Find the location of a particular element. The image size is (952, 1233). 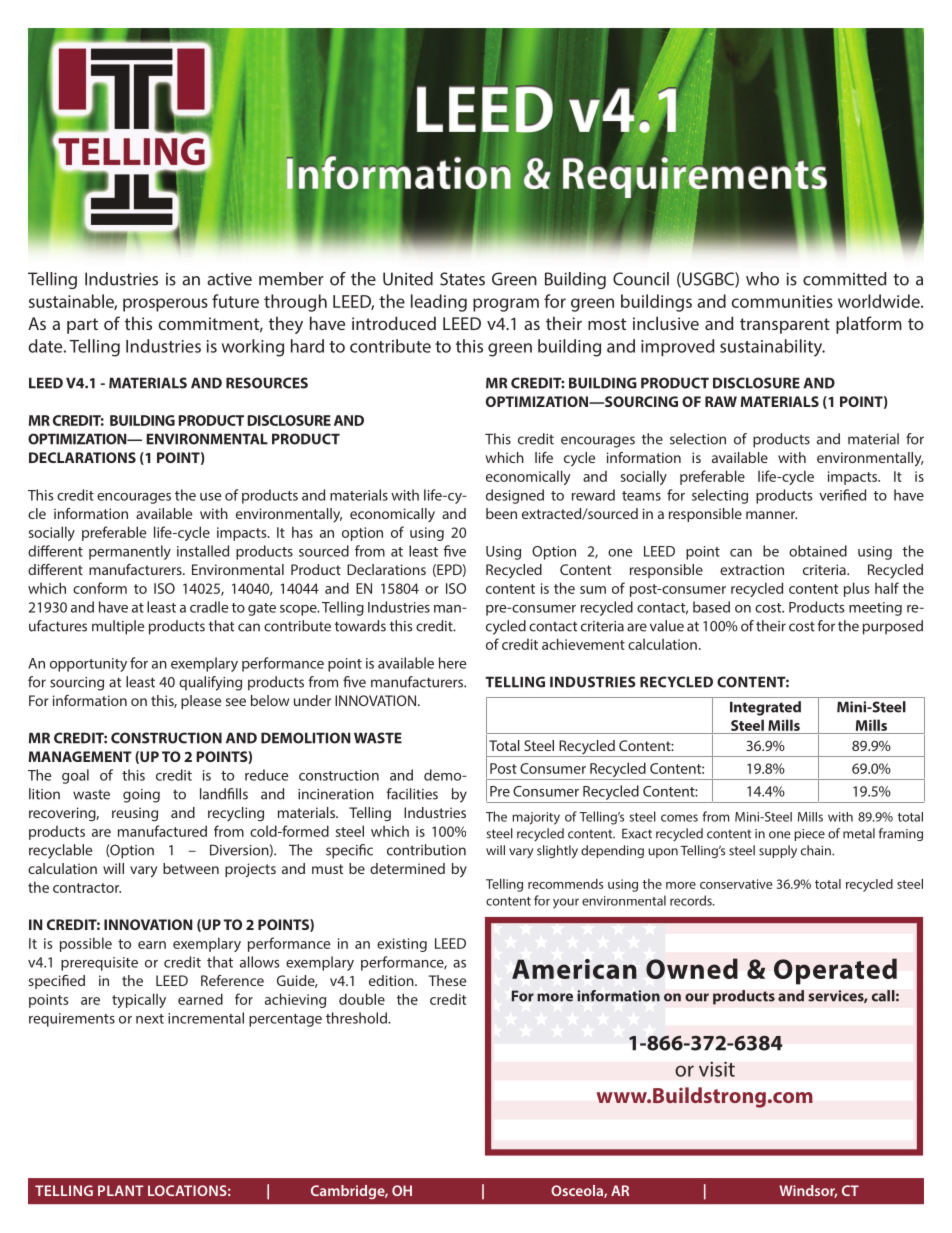

contribution is located at coordinates (426, 850).
